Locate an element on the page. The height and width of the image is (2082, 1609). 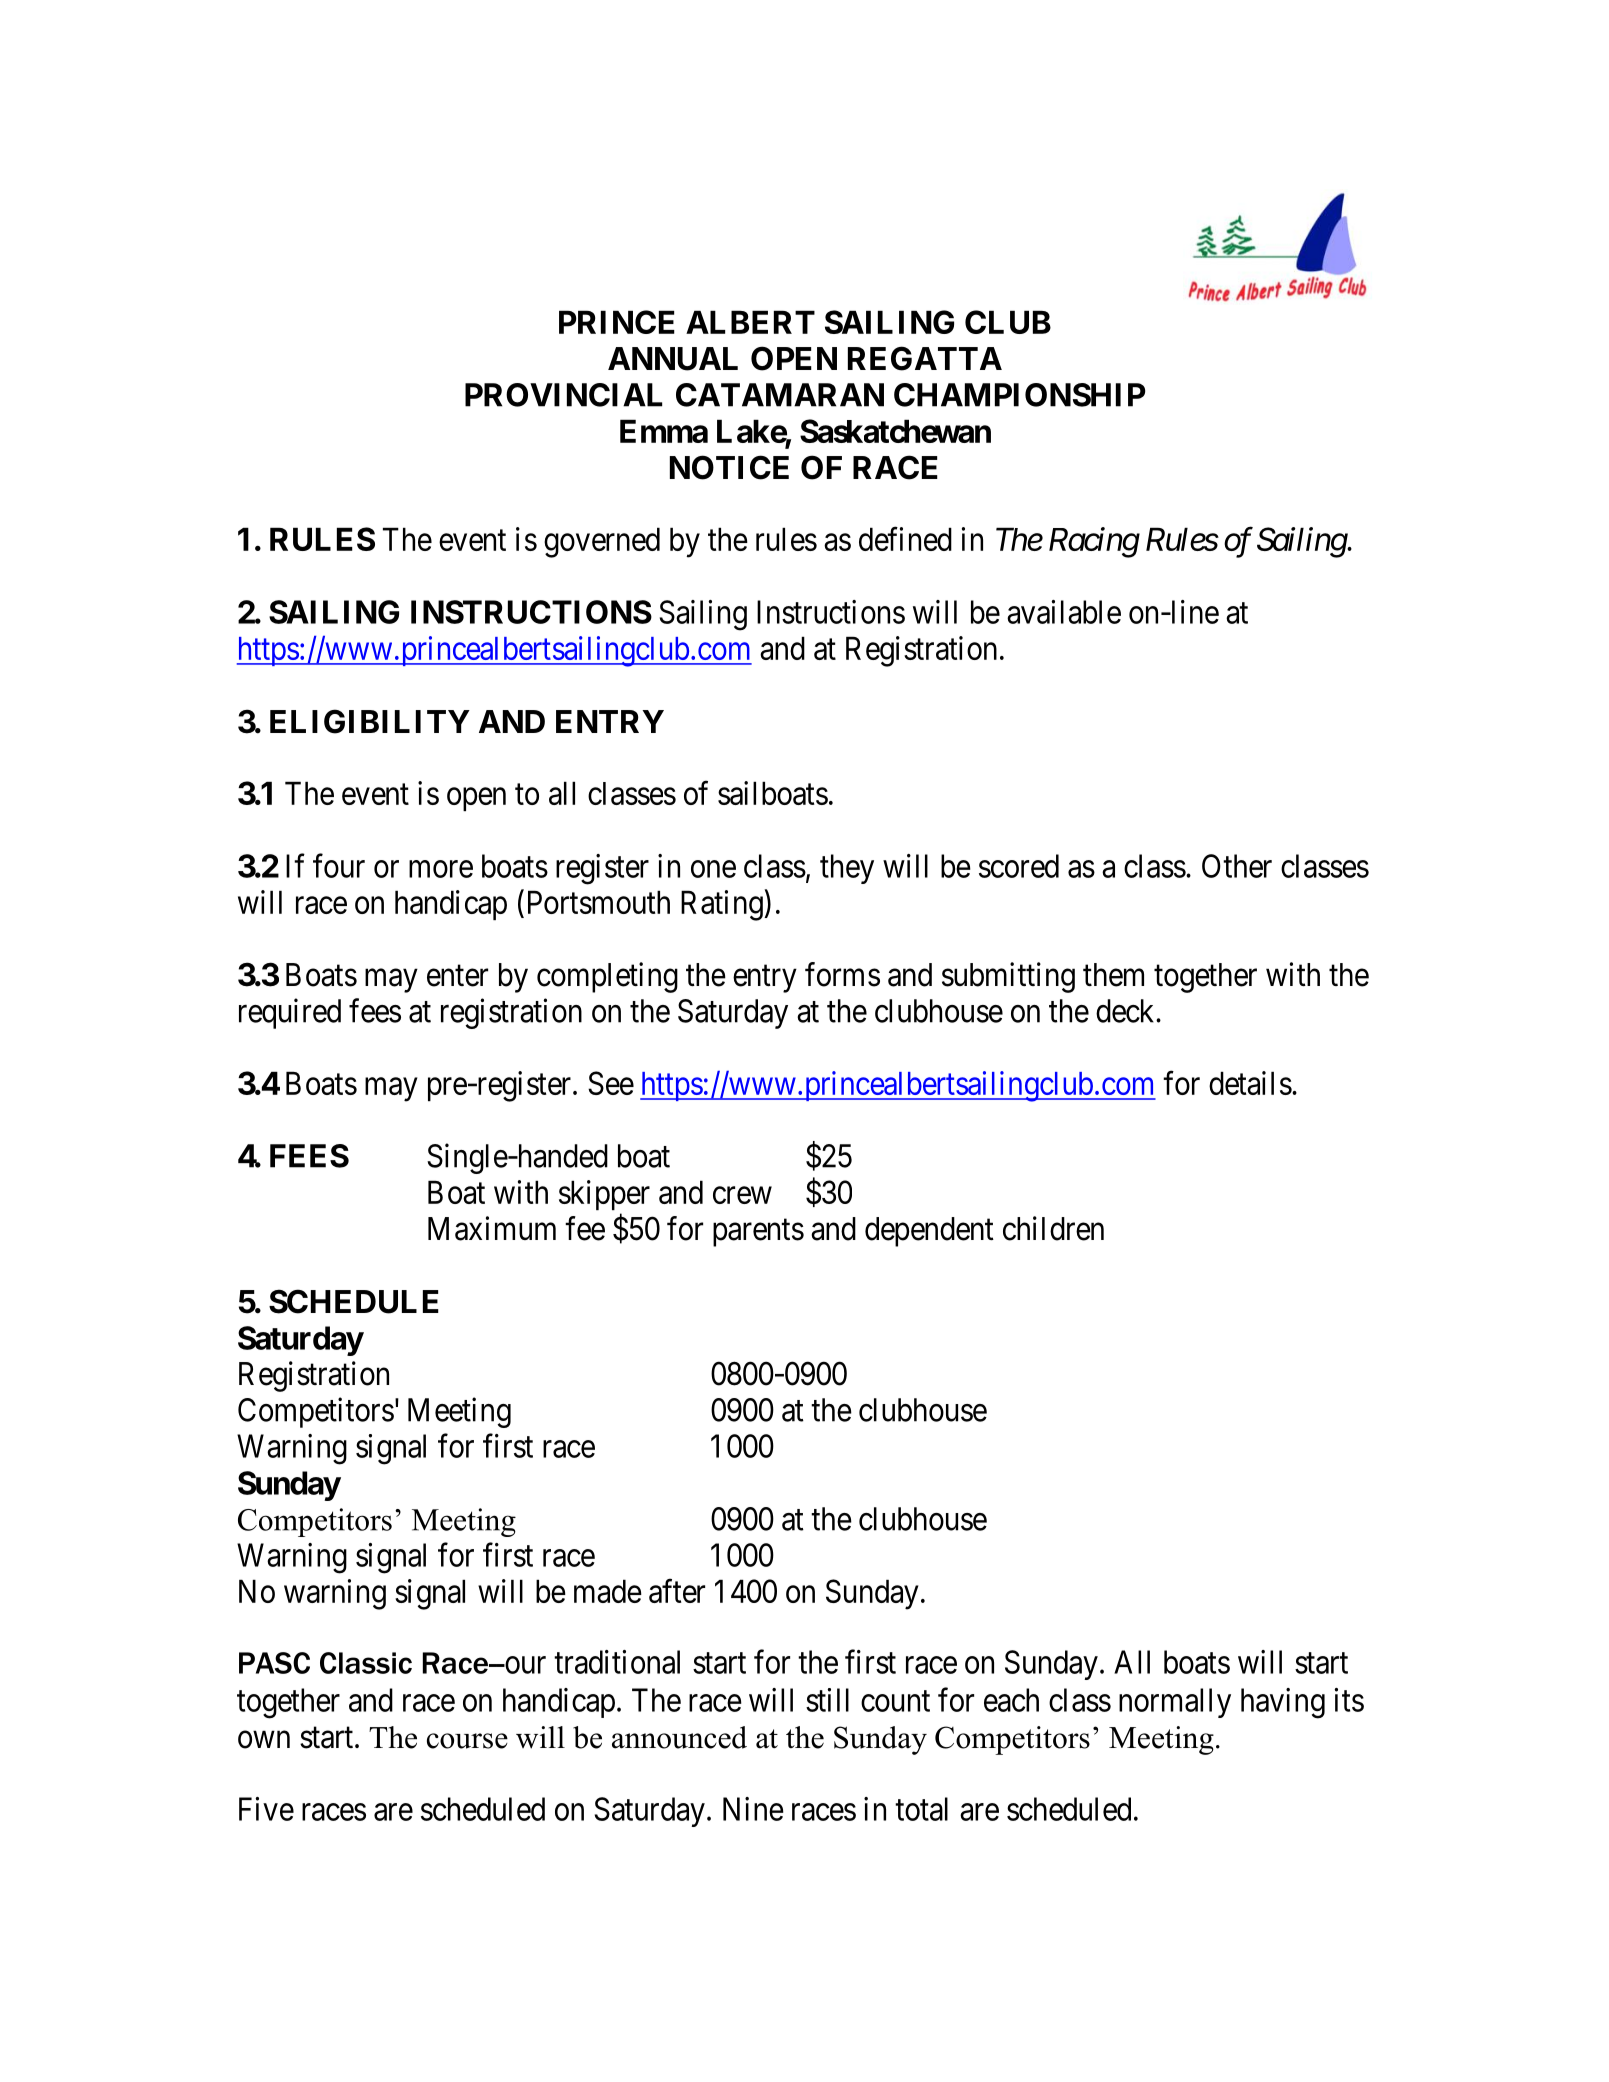
course is located at coordinates (467, 1741).
